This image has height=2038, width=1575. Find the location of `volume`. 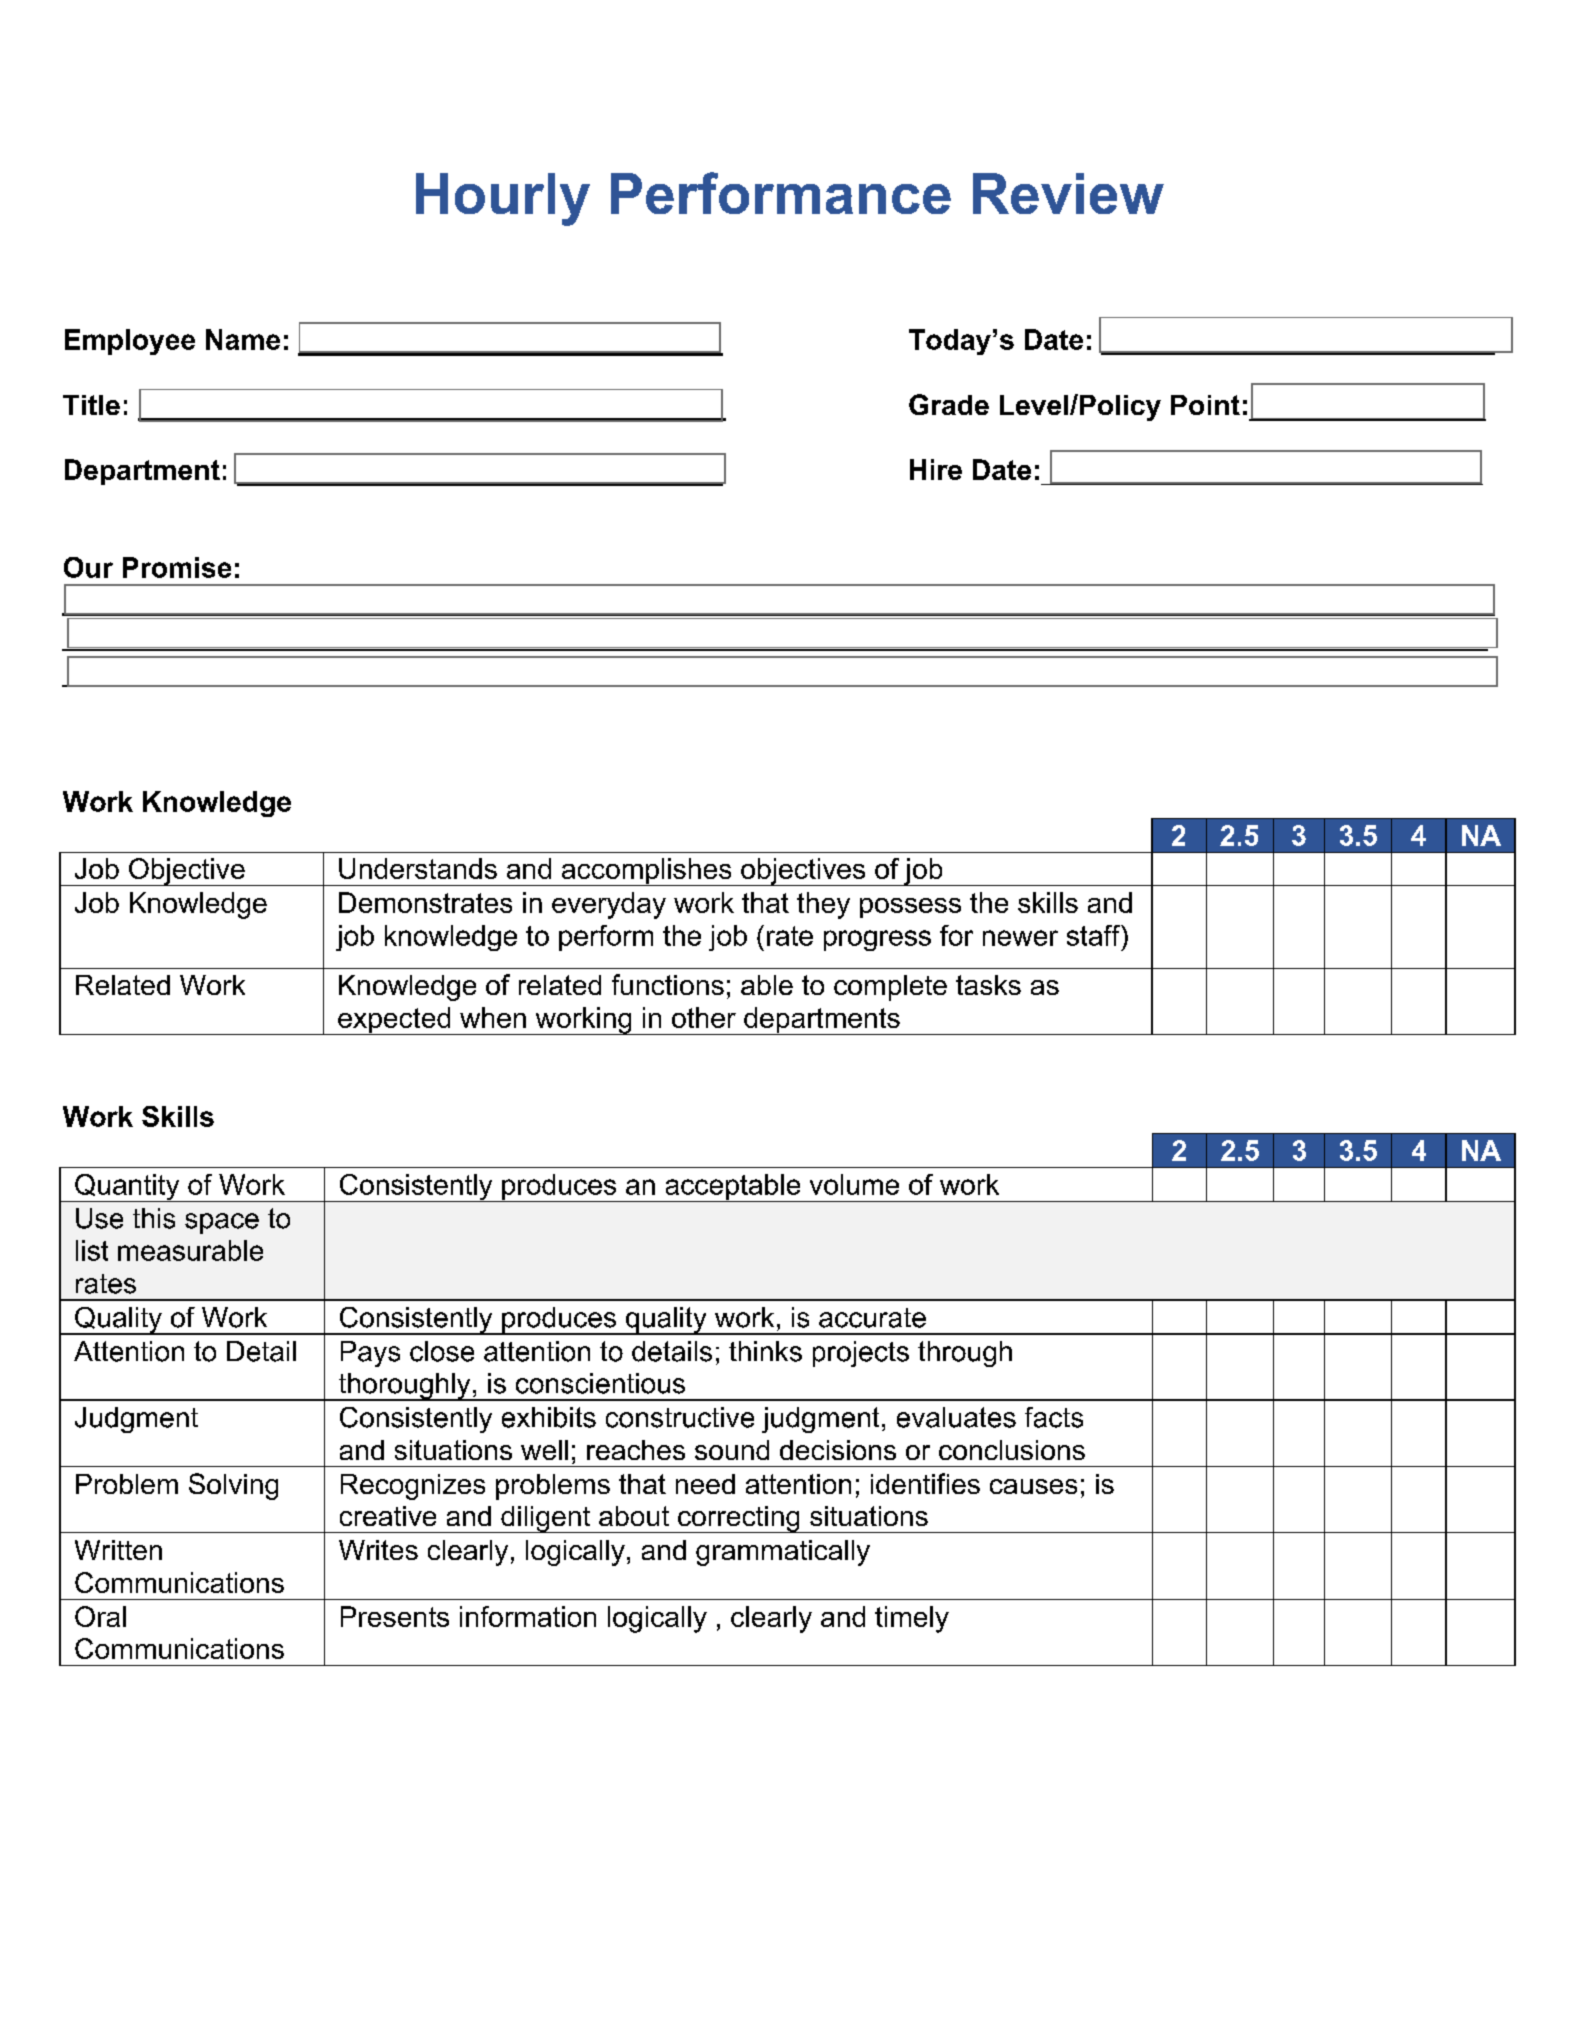

volume is located at coordinates (854, 1184).
